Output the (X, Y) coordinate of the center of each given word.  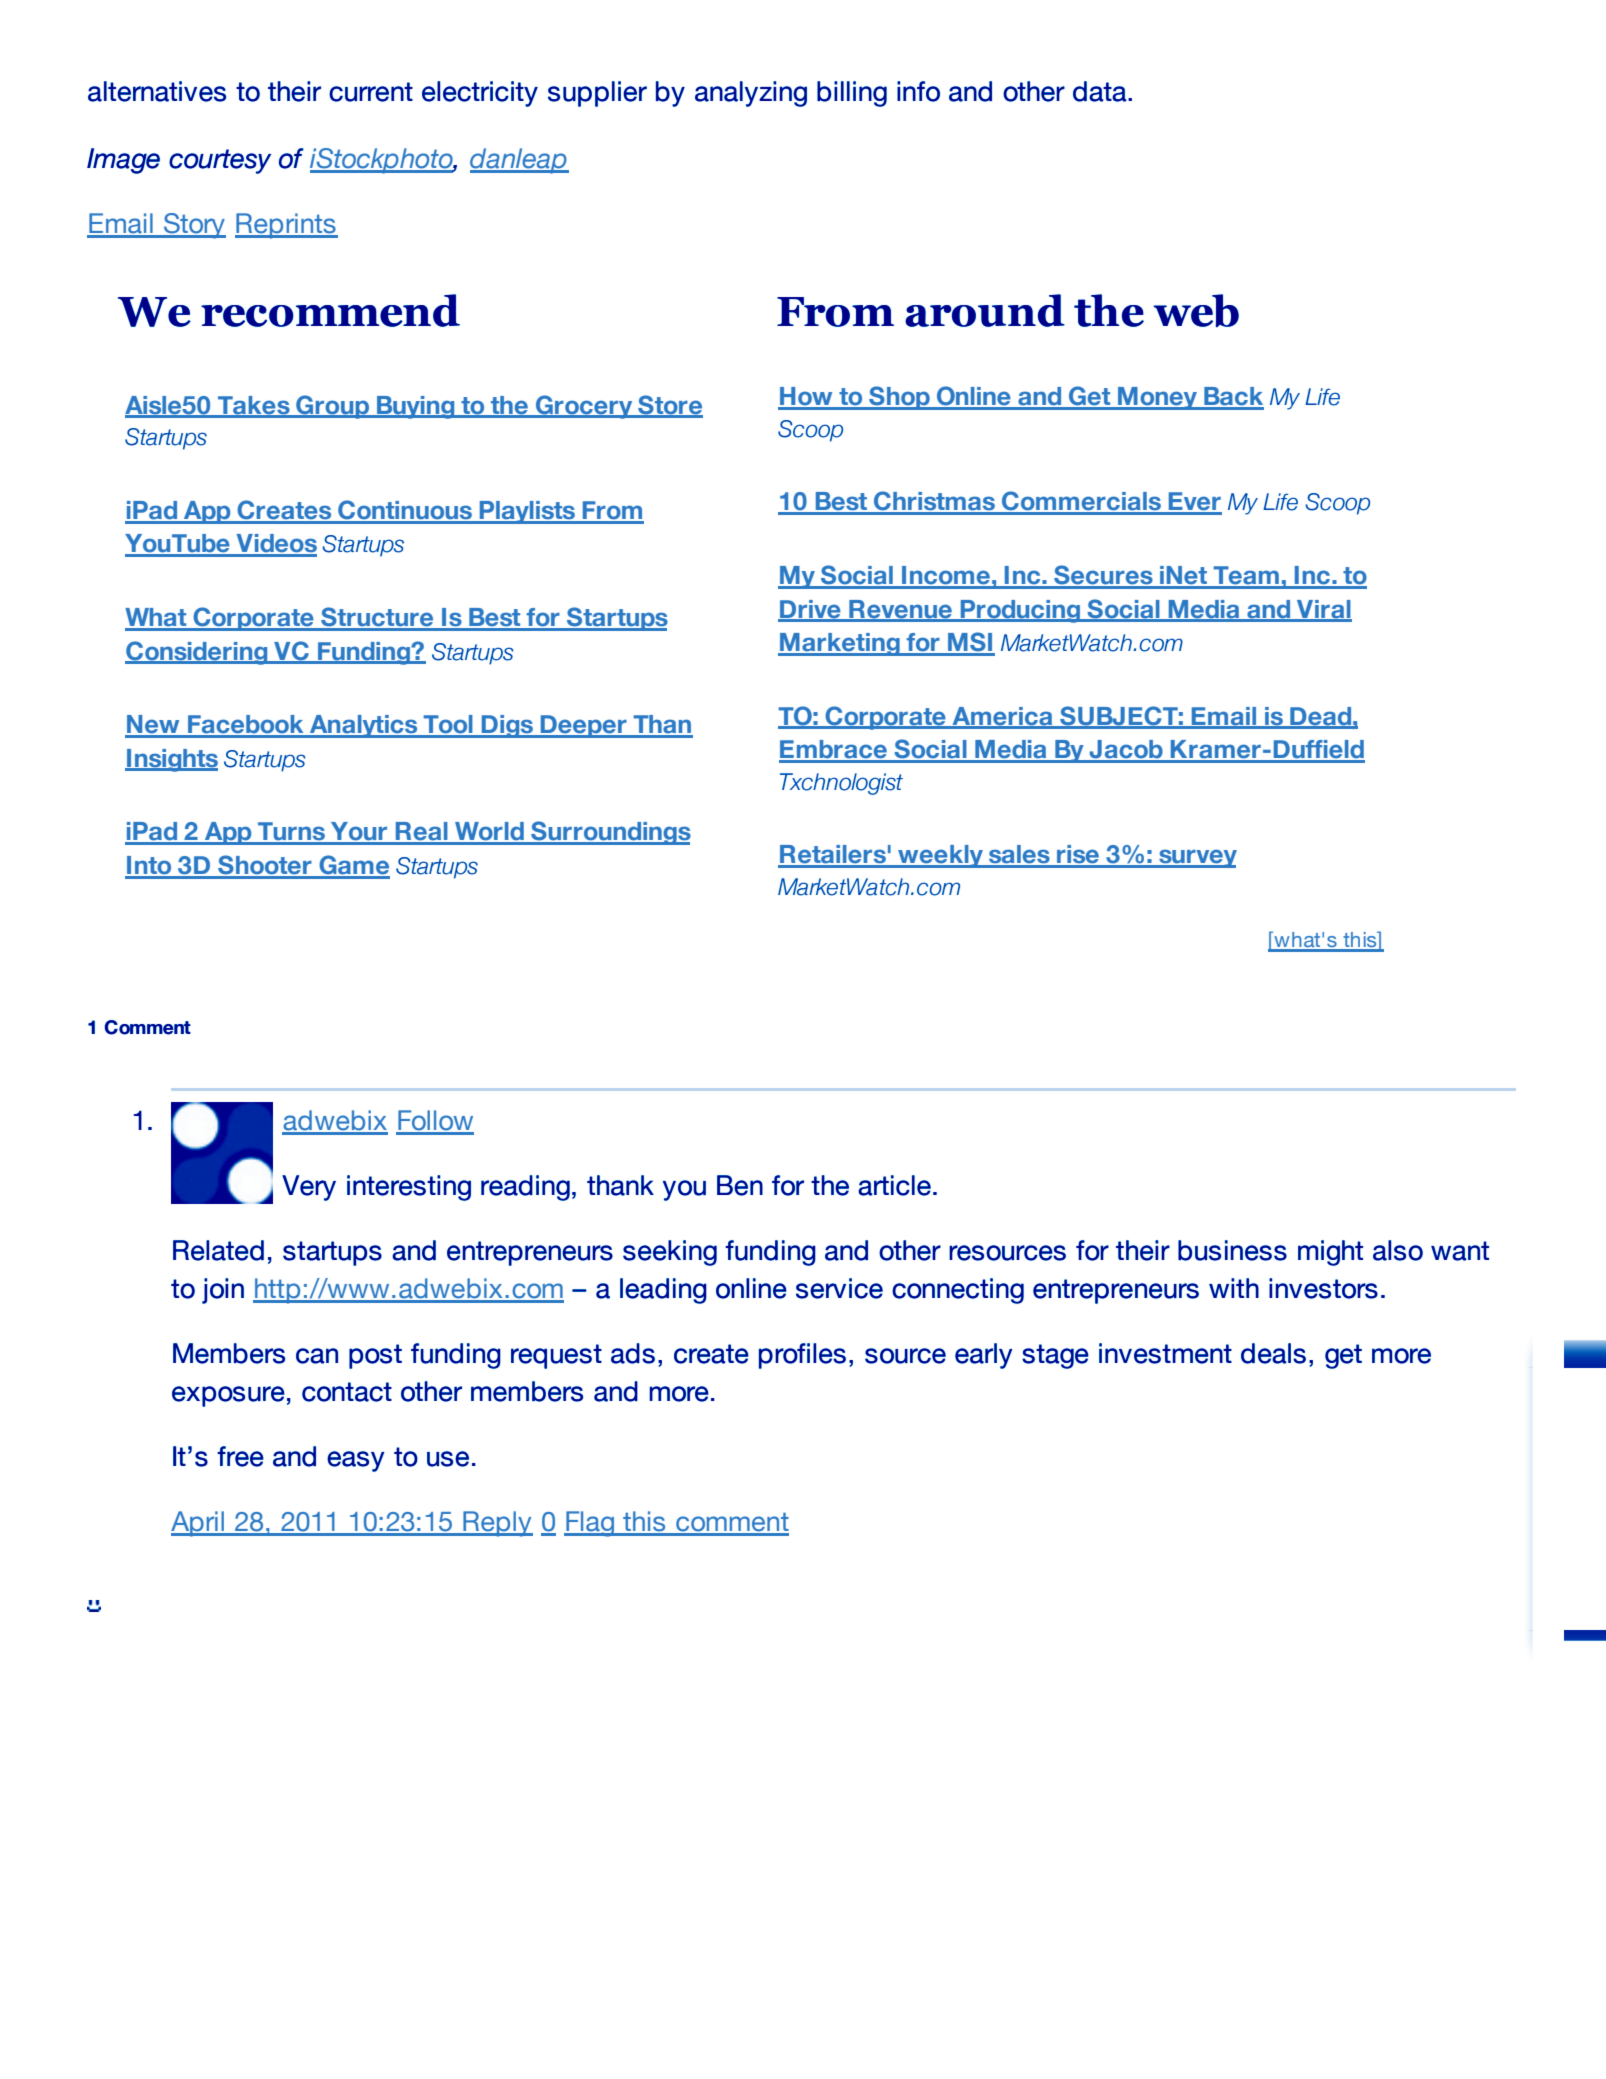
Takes (254, 406)
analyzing (751, 94)
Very (309, 1188)
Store (669, 406)
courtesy (220, 161)
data (1101, 91)
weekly (940, 856)
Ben (740, 1185)
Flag (590, 1524)
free (240, 1456)
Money (1157, 398)
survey (1197, 858)
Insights (171, 760)
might (1330, 1253)
